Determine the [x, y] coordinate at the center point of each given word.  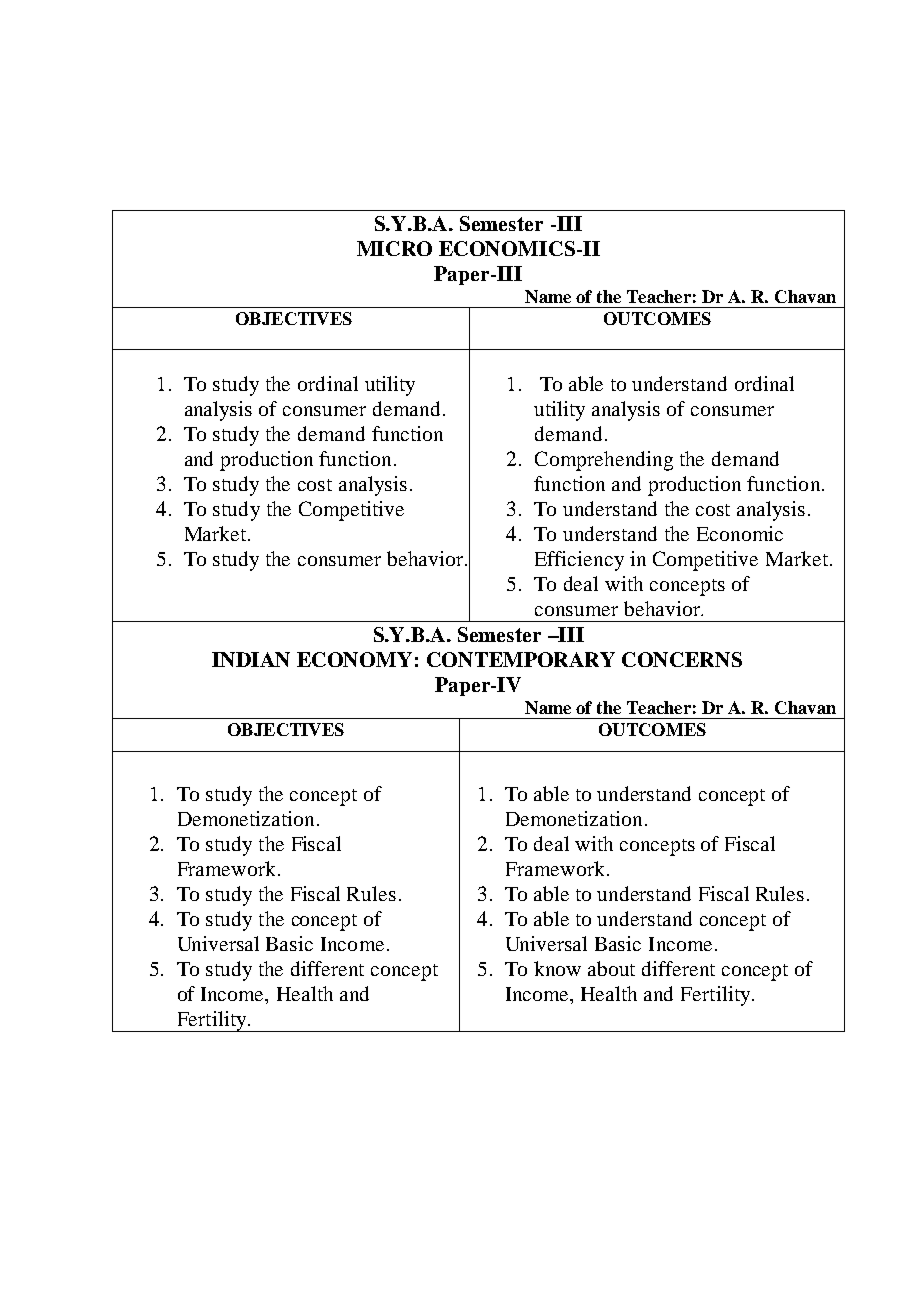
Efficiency [579, 561]
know [557, 968]
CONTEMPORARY [521, 659]
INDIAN [251, 659]
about [611, 968]
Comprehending [604, 461]
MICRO [394, 248]
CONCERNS [682, 659]
